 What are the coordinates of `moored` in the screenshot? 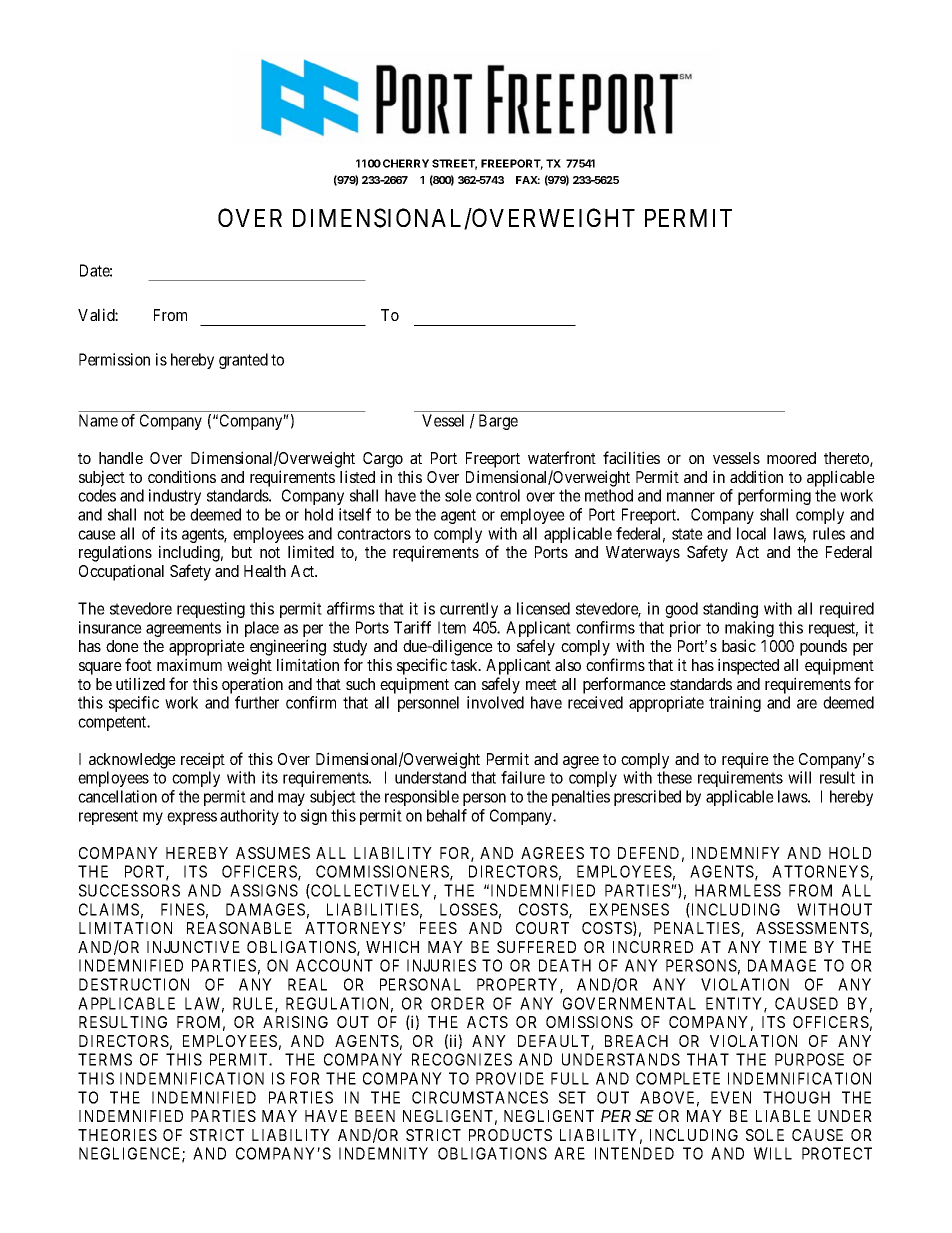 It's located at (791, 458).
